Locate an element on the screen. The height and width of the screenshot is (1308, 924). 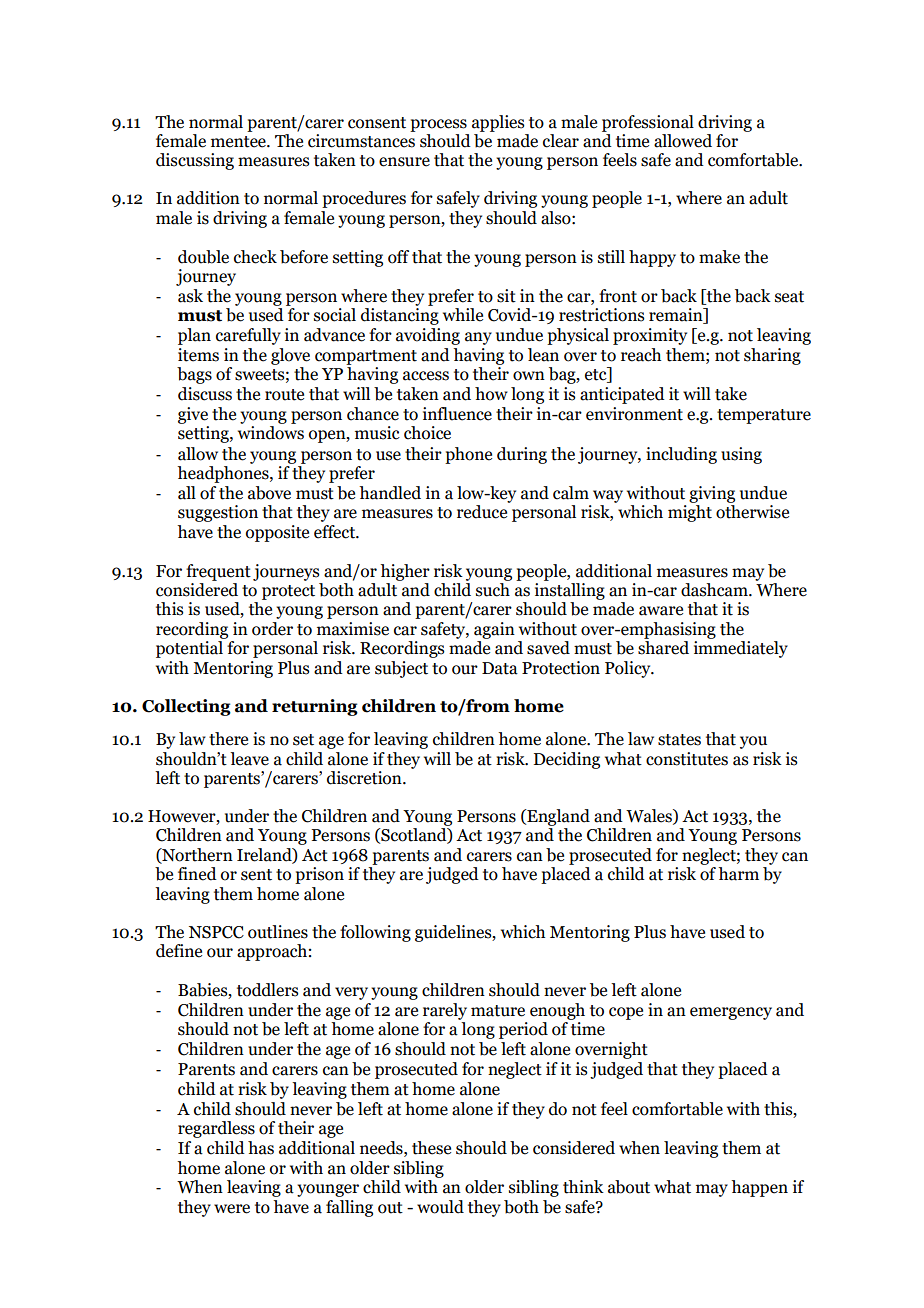
Data is located at coordinates (500, 668).
